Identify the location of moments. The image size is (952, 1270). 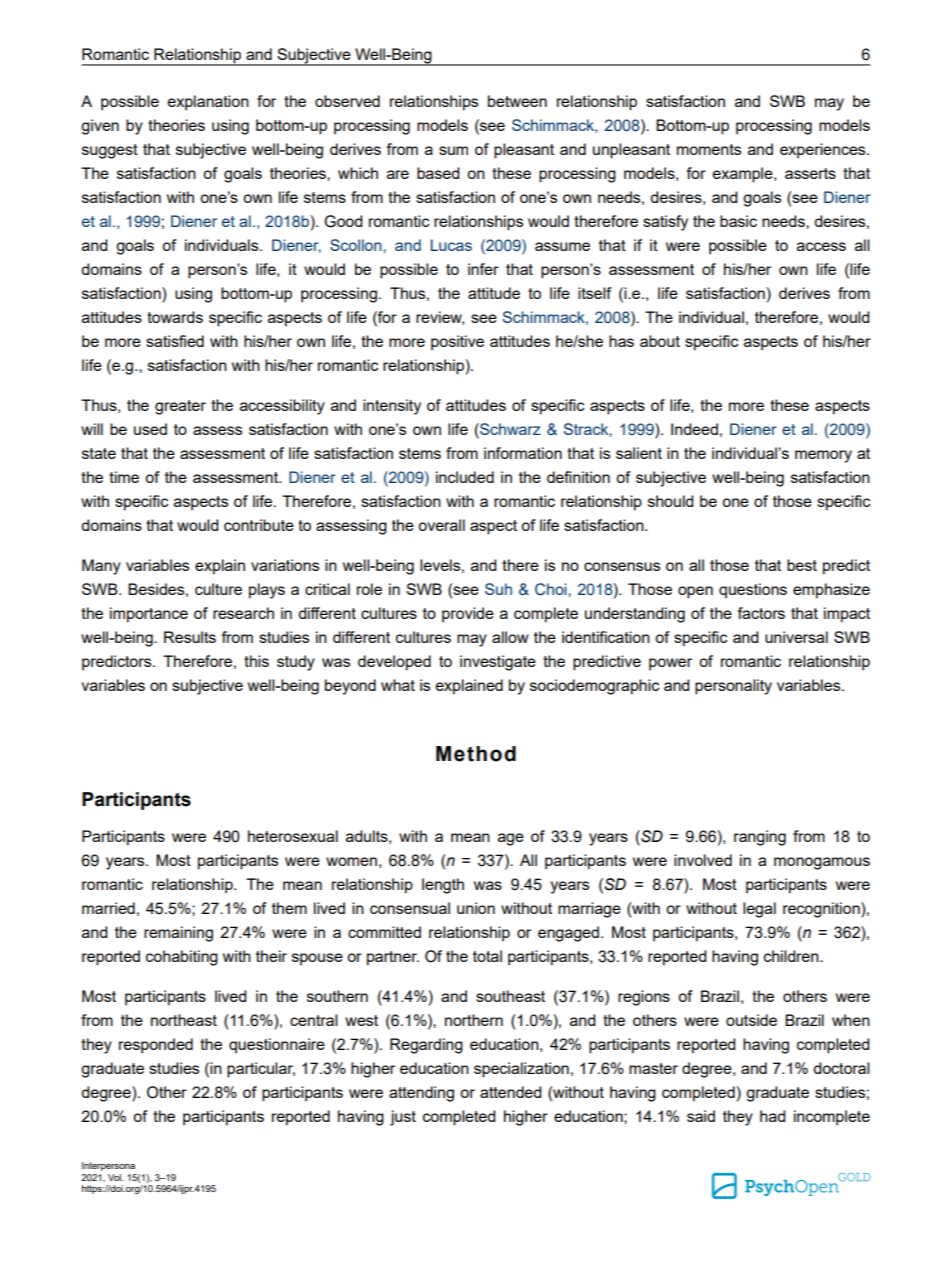
(709, 149).
